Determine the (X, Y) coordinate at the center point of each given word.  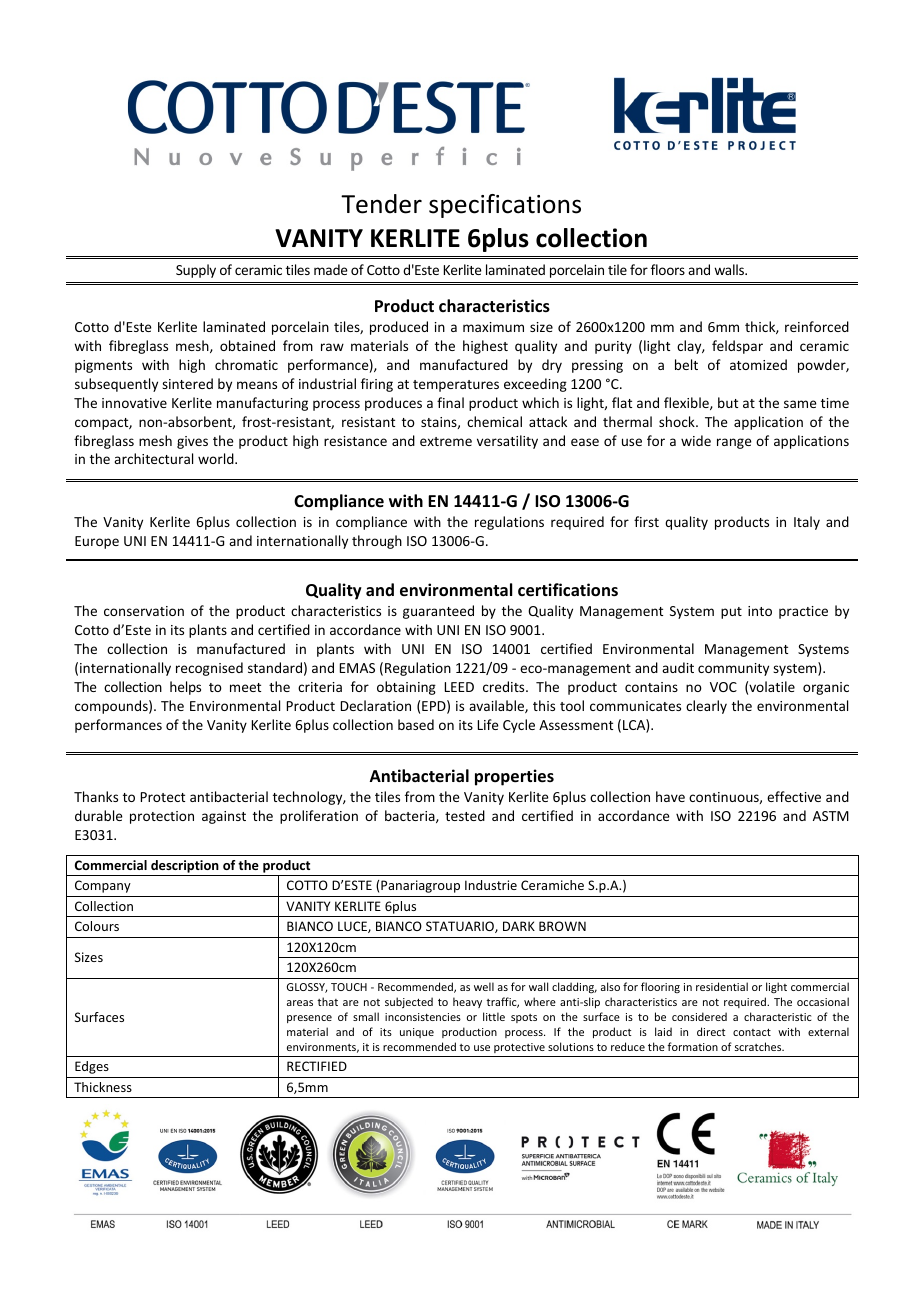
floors (668, 269)
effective (794, 796)
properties (514, 777)
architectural (153, 458)
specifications (505, 206)
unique (417, 1033)
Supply (196, 271)
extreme (446, 441)
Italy (807, 523)
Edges (92, 1067)
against (224, 817)
